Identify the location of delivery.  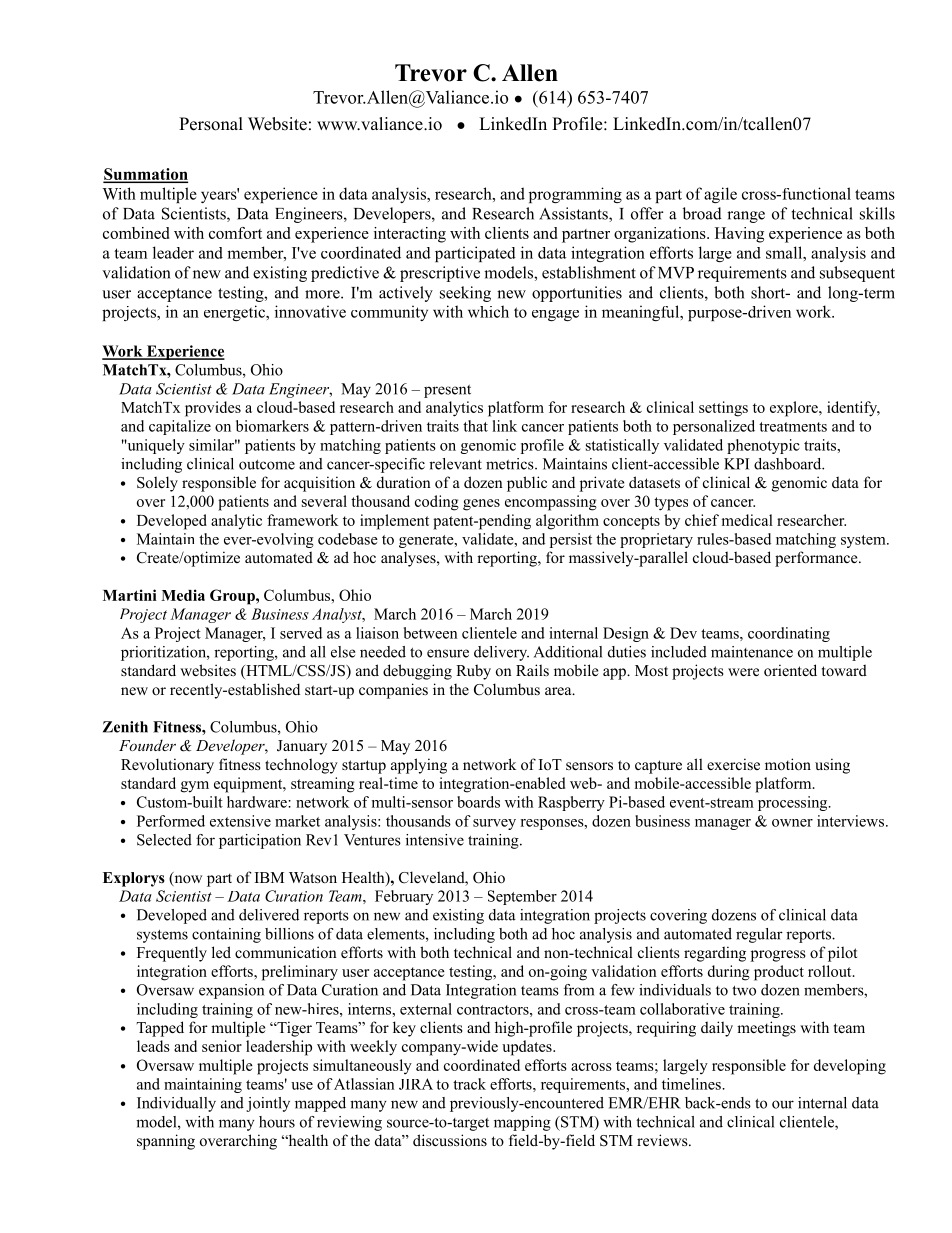
(501, 653).
